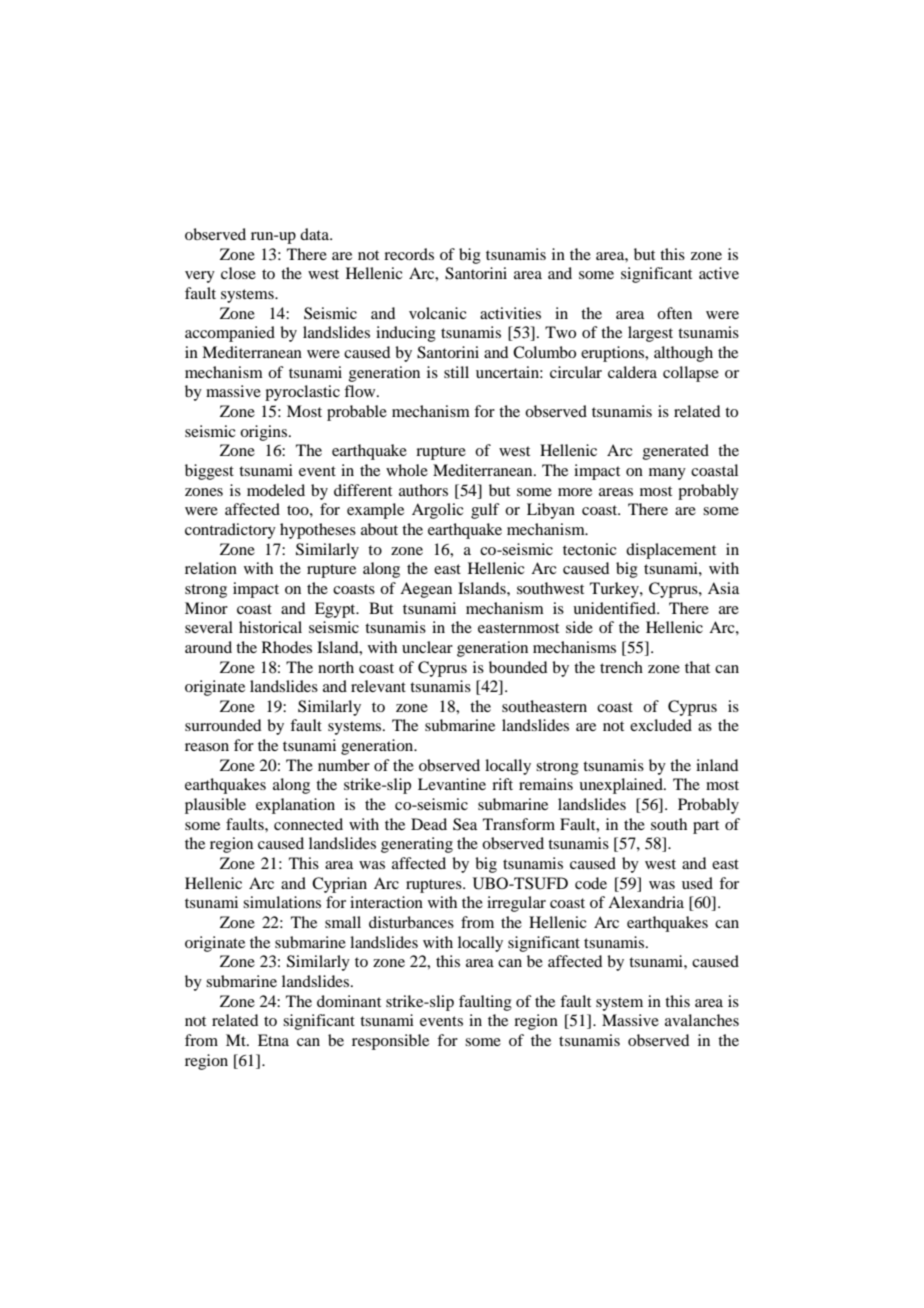 This page has height=1308, width=924. I want to click on unclear, so click(427, 647).
